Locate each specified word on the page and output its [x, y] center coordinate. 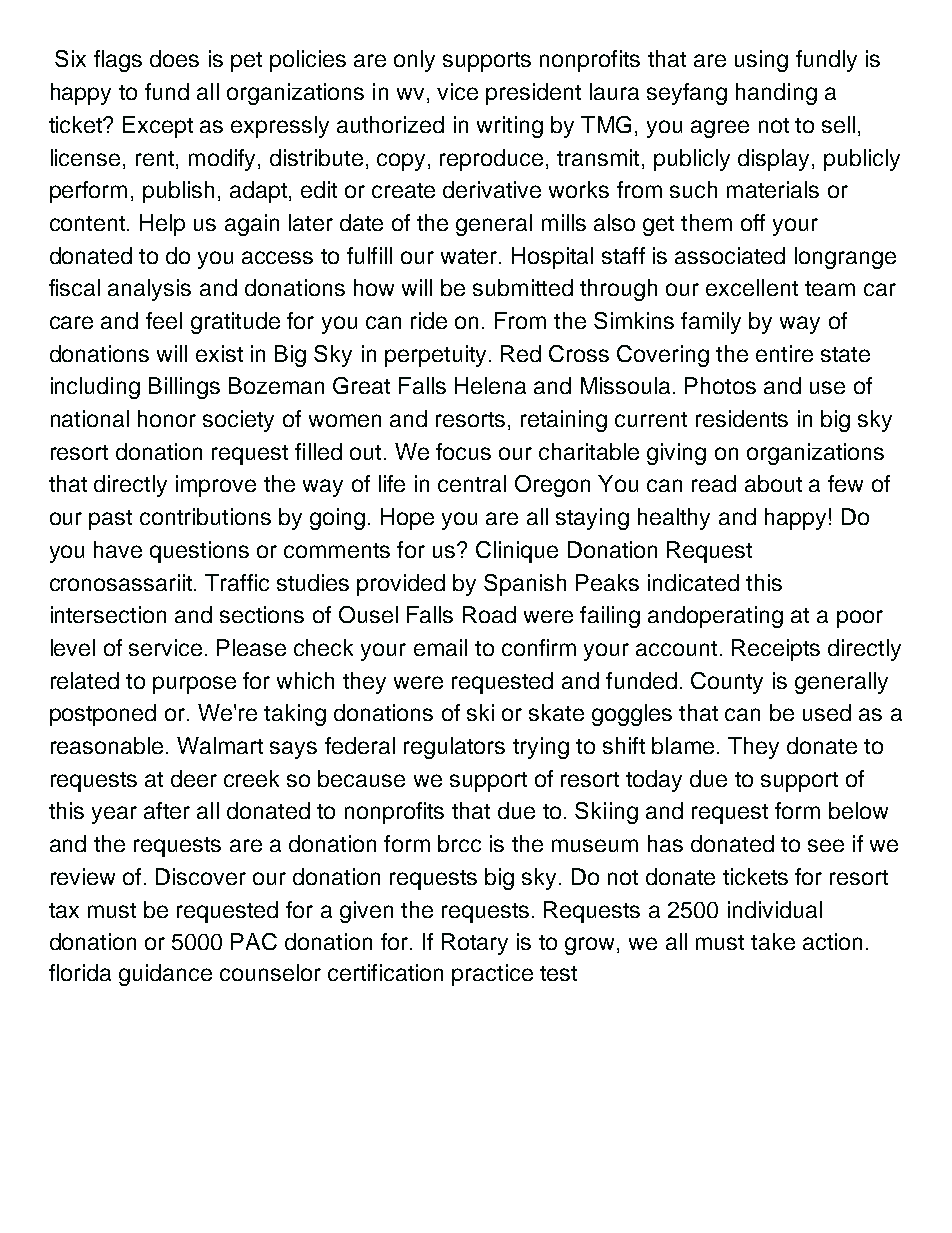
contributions [205, 516]
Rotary [475, 944]
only [414, 61]
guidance [165, 975]
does [174, 58]
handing [776, 94]
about [773, 483]
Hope [407, 519]
